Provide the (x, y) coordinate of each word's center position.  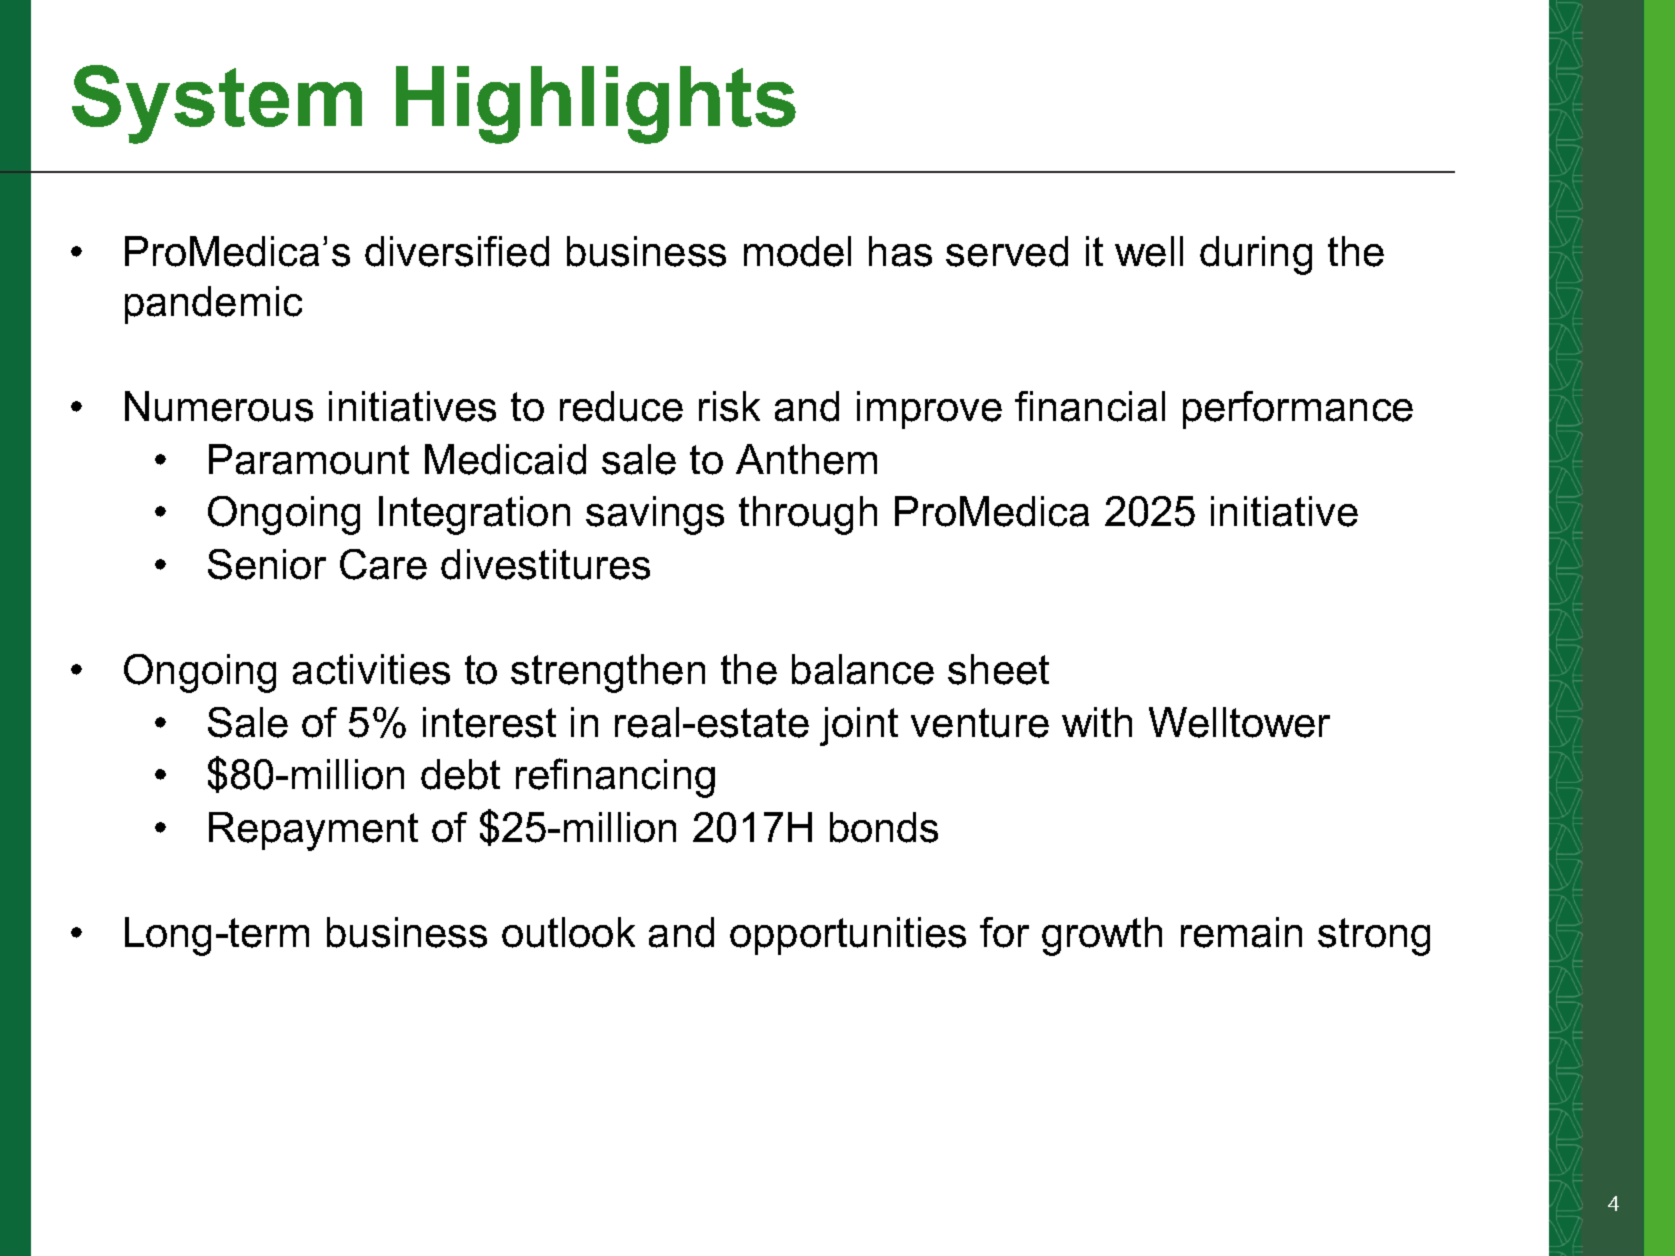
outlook (568, 932)
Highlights (596, 105)
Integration (474, 515)
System (217, 104)
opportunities (848, 936)
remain (1241, 932)
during (1256, 255)
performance (1298, 410)
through (808, 515)
